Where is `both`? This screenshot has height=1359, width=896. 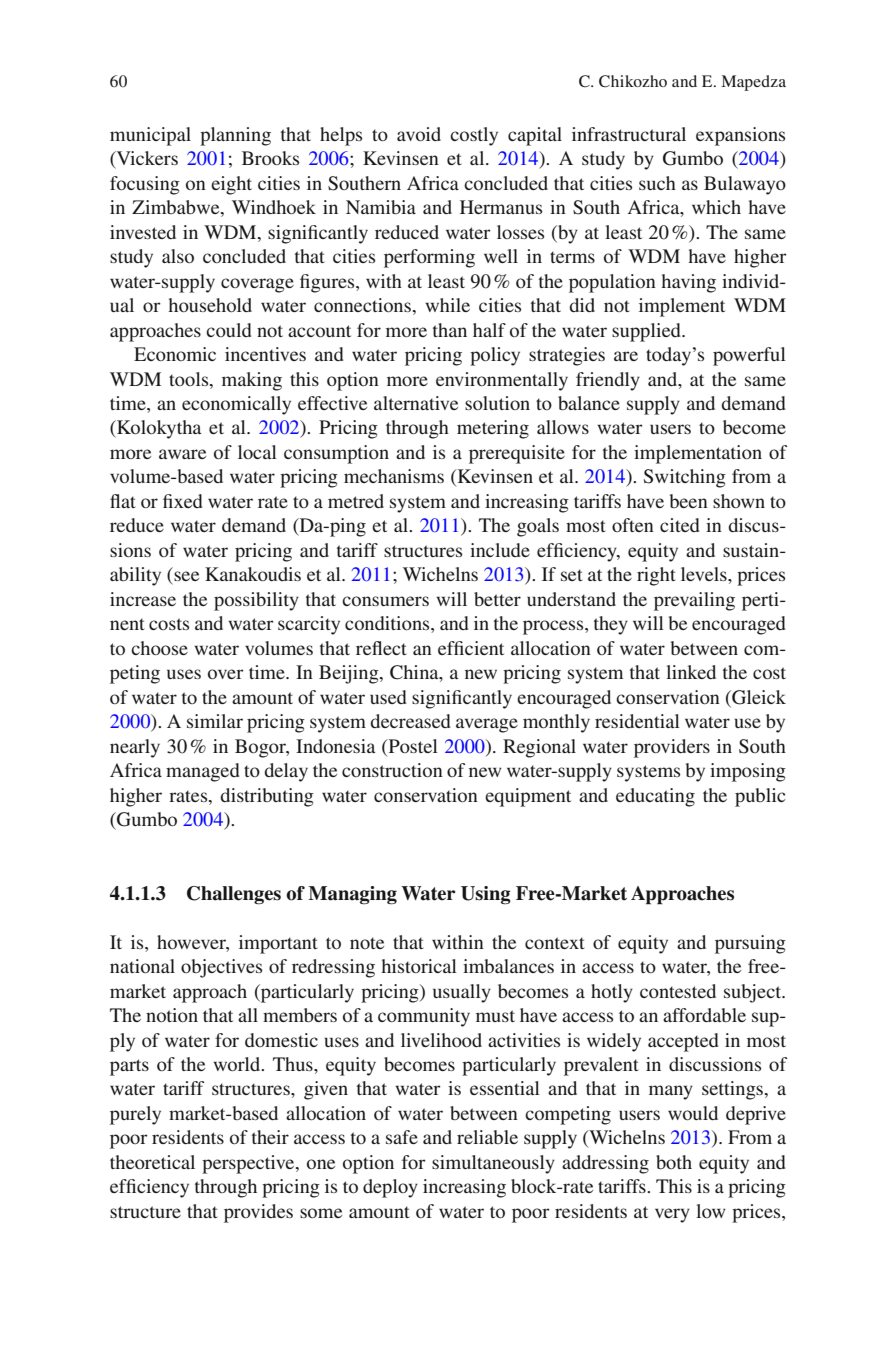
both is located at coordinates (674, 1162).
